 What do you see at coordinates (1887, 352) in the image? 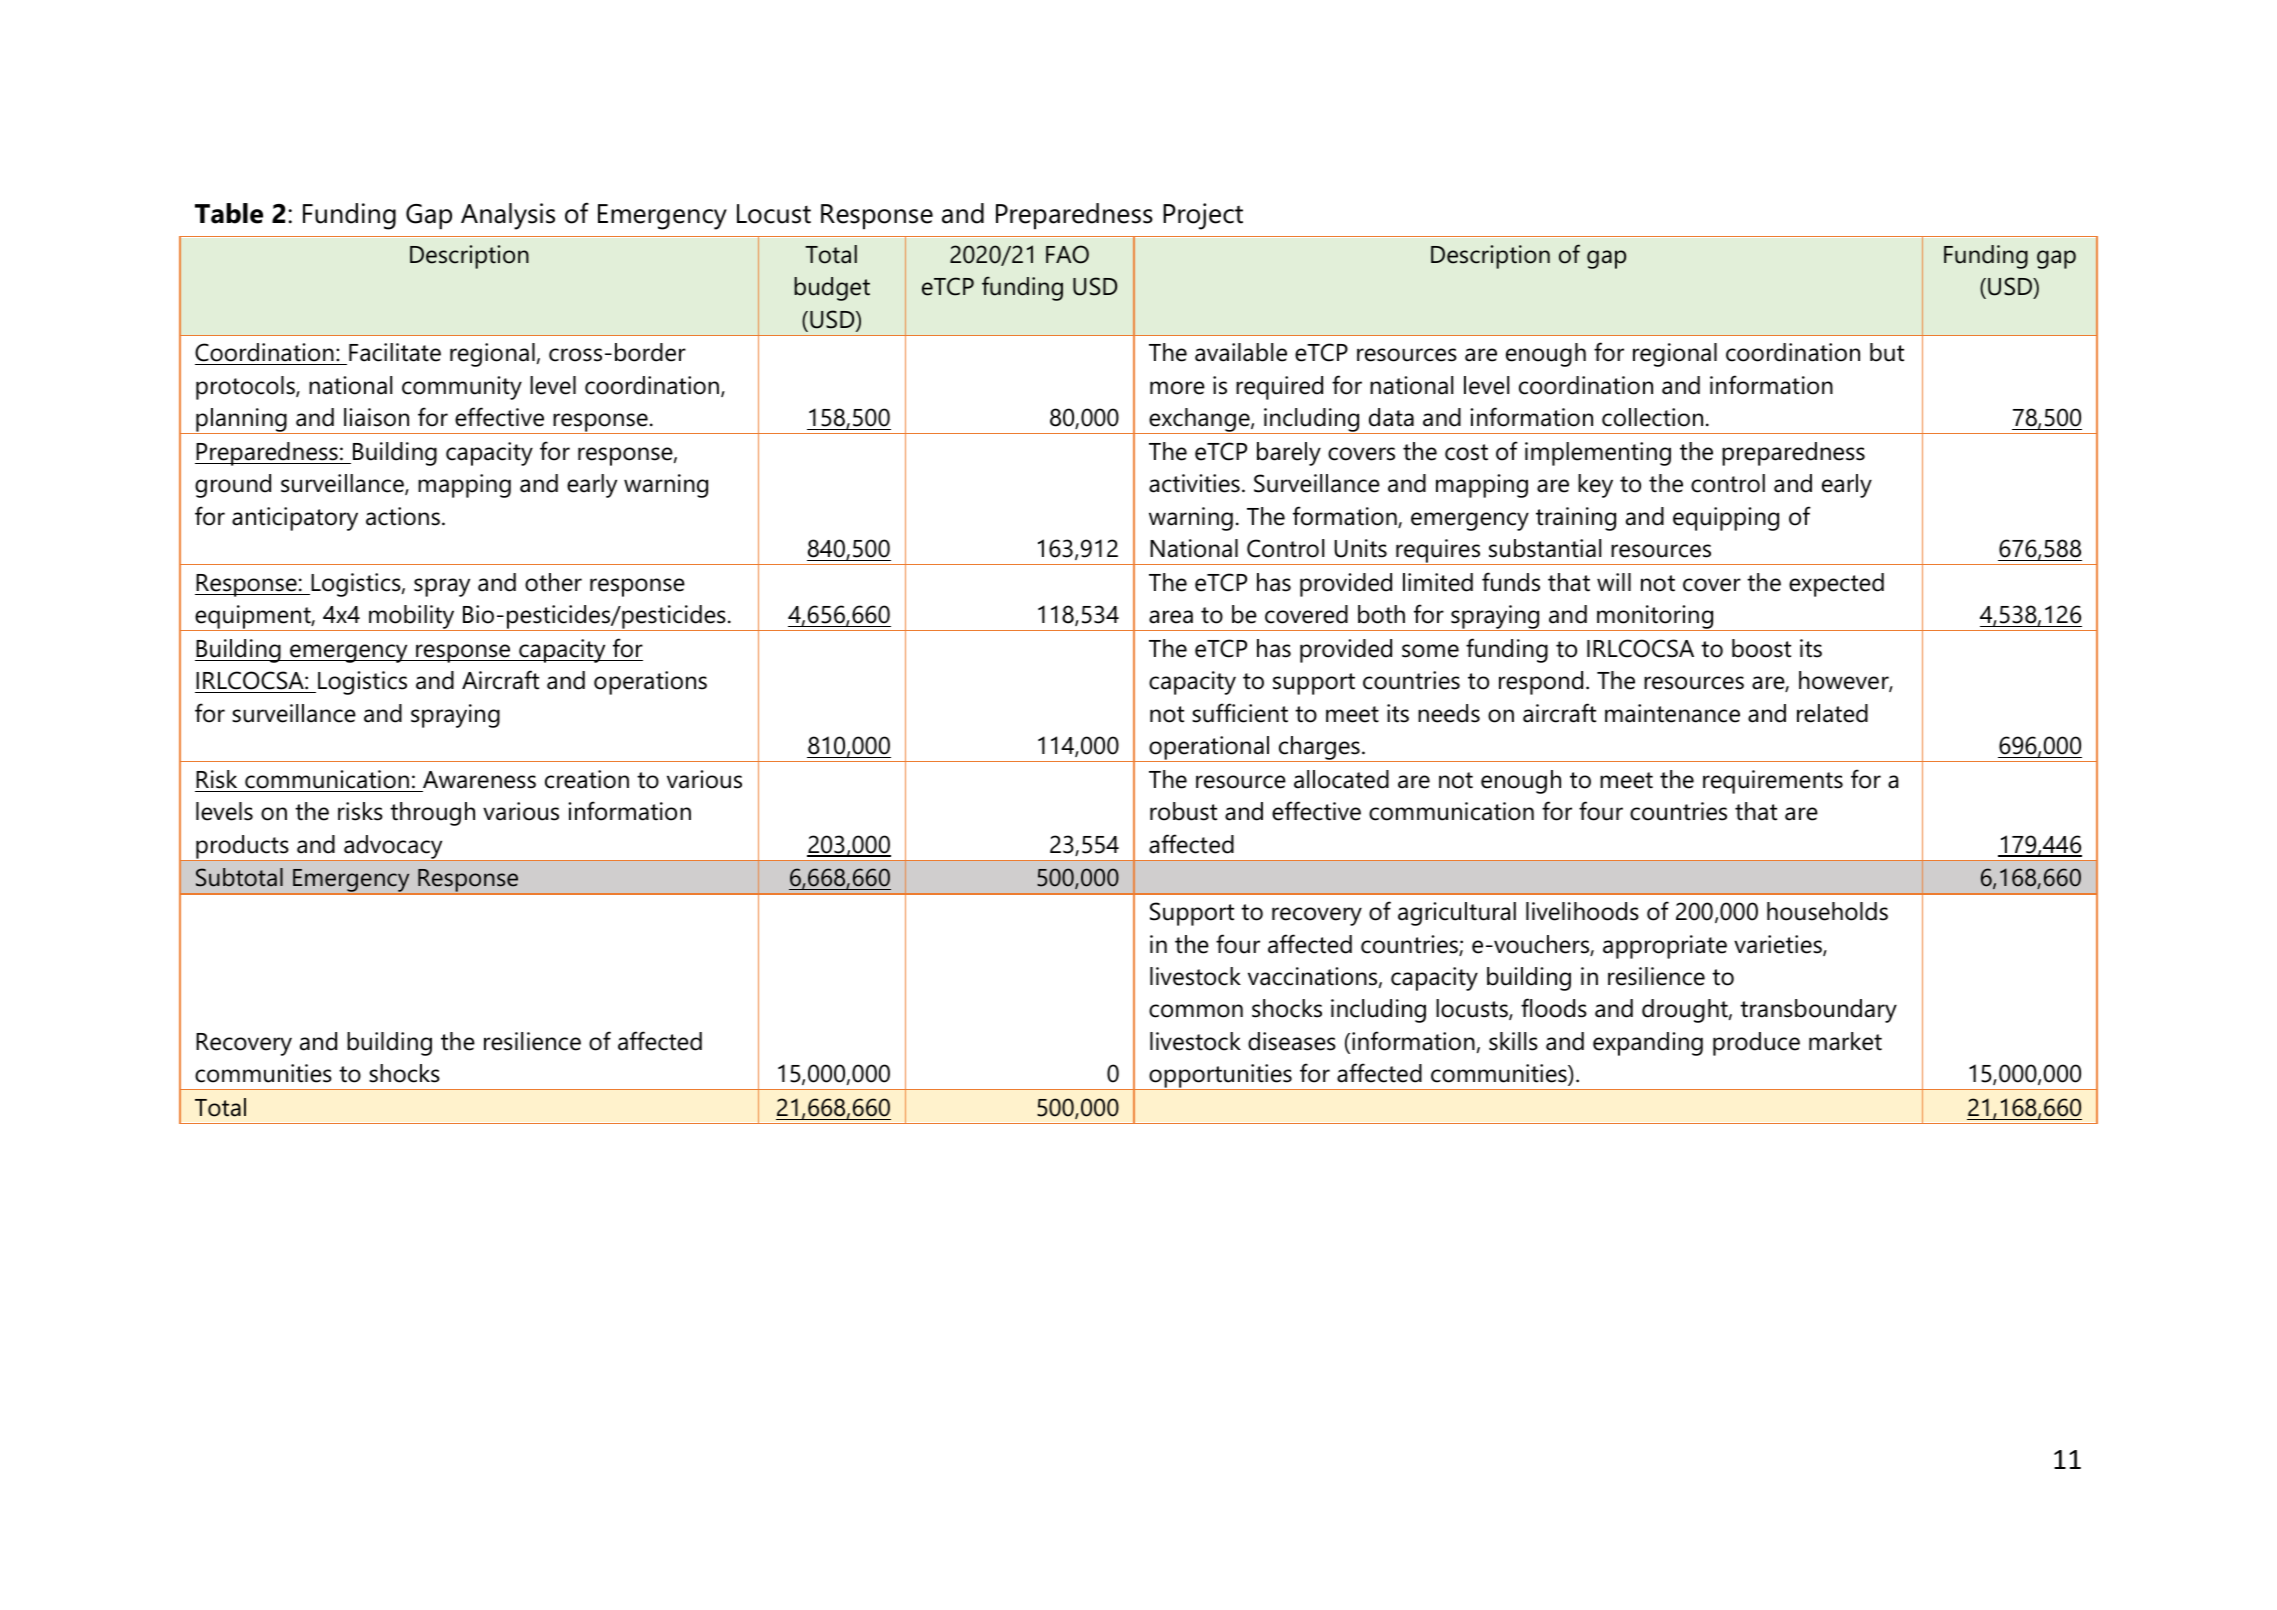
I see `but` at bounding box center [1887, 352].
